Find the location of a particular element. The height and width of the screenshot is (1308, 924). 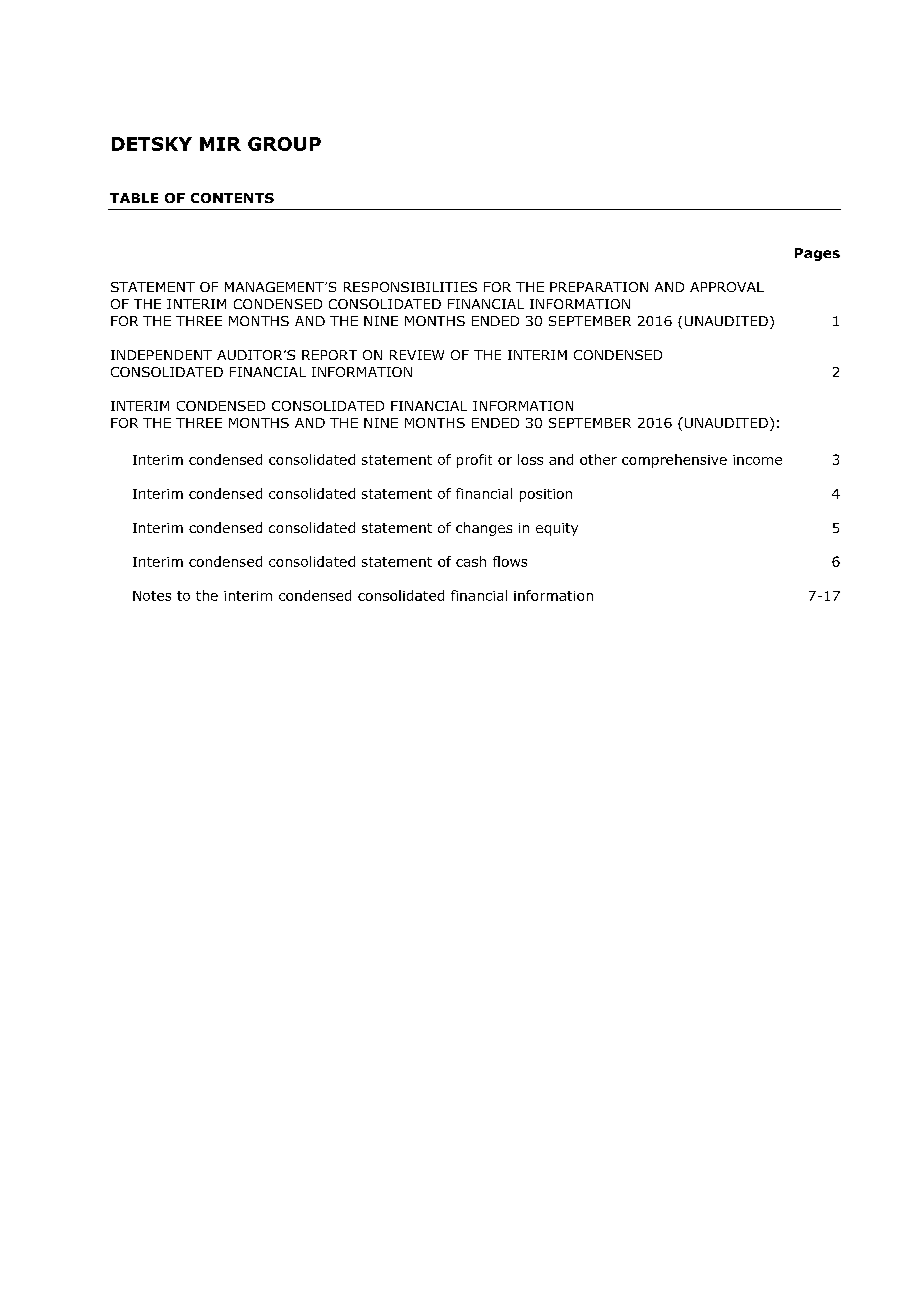

Notes is located at coordinates (152, 596).
